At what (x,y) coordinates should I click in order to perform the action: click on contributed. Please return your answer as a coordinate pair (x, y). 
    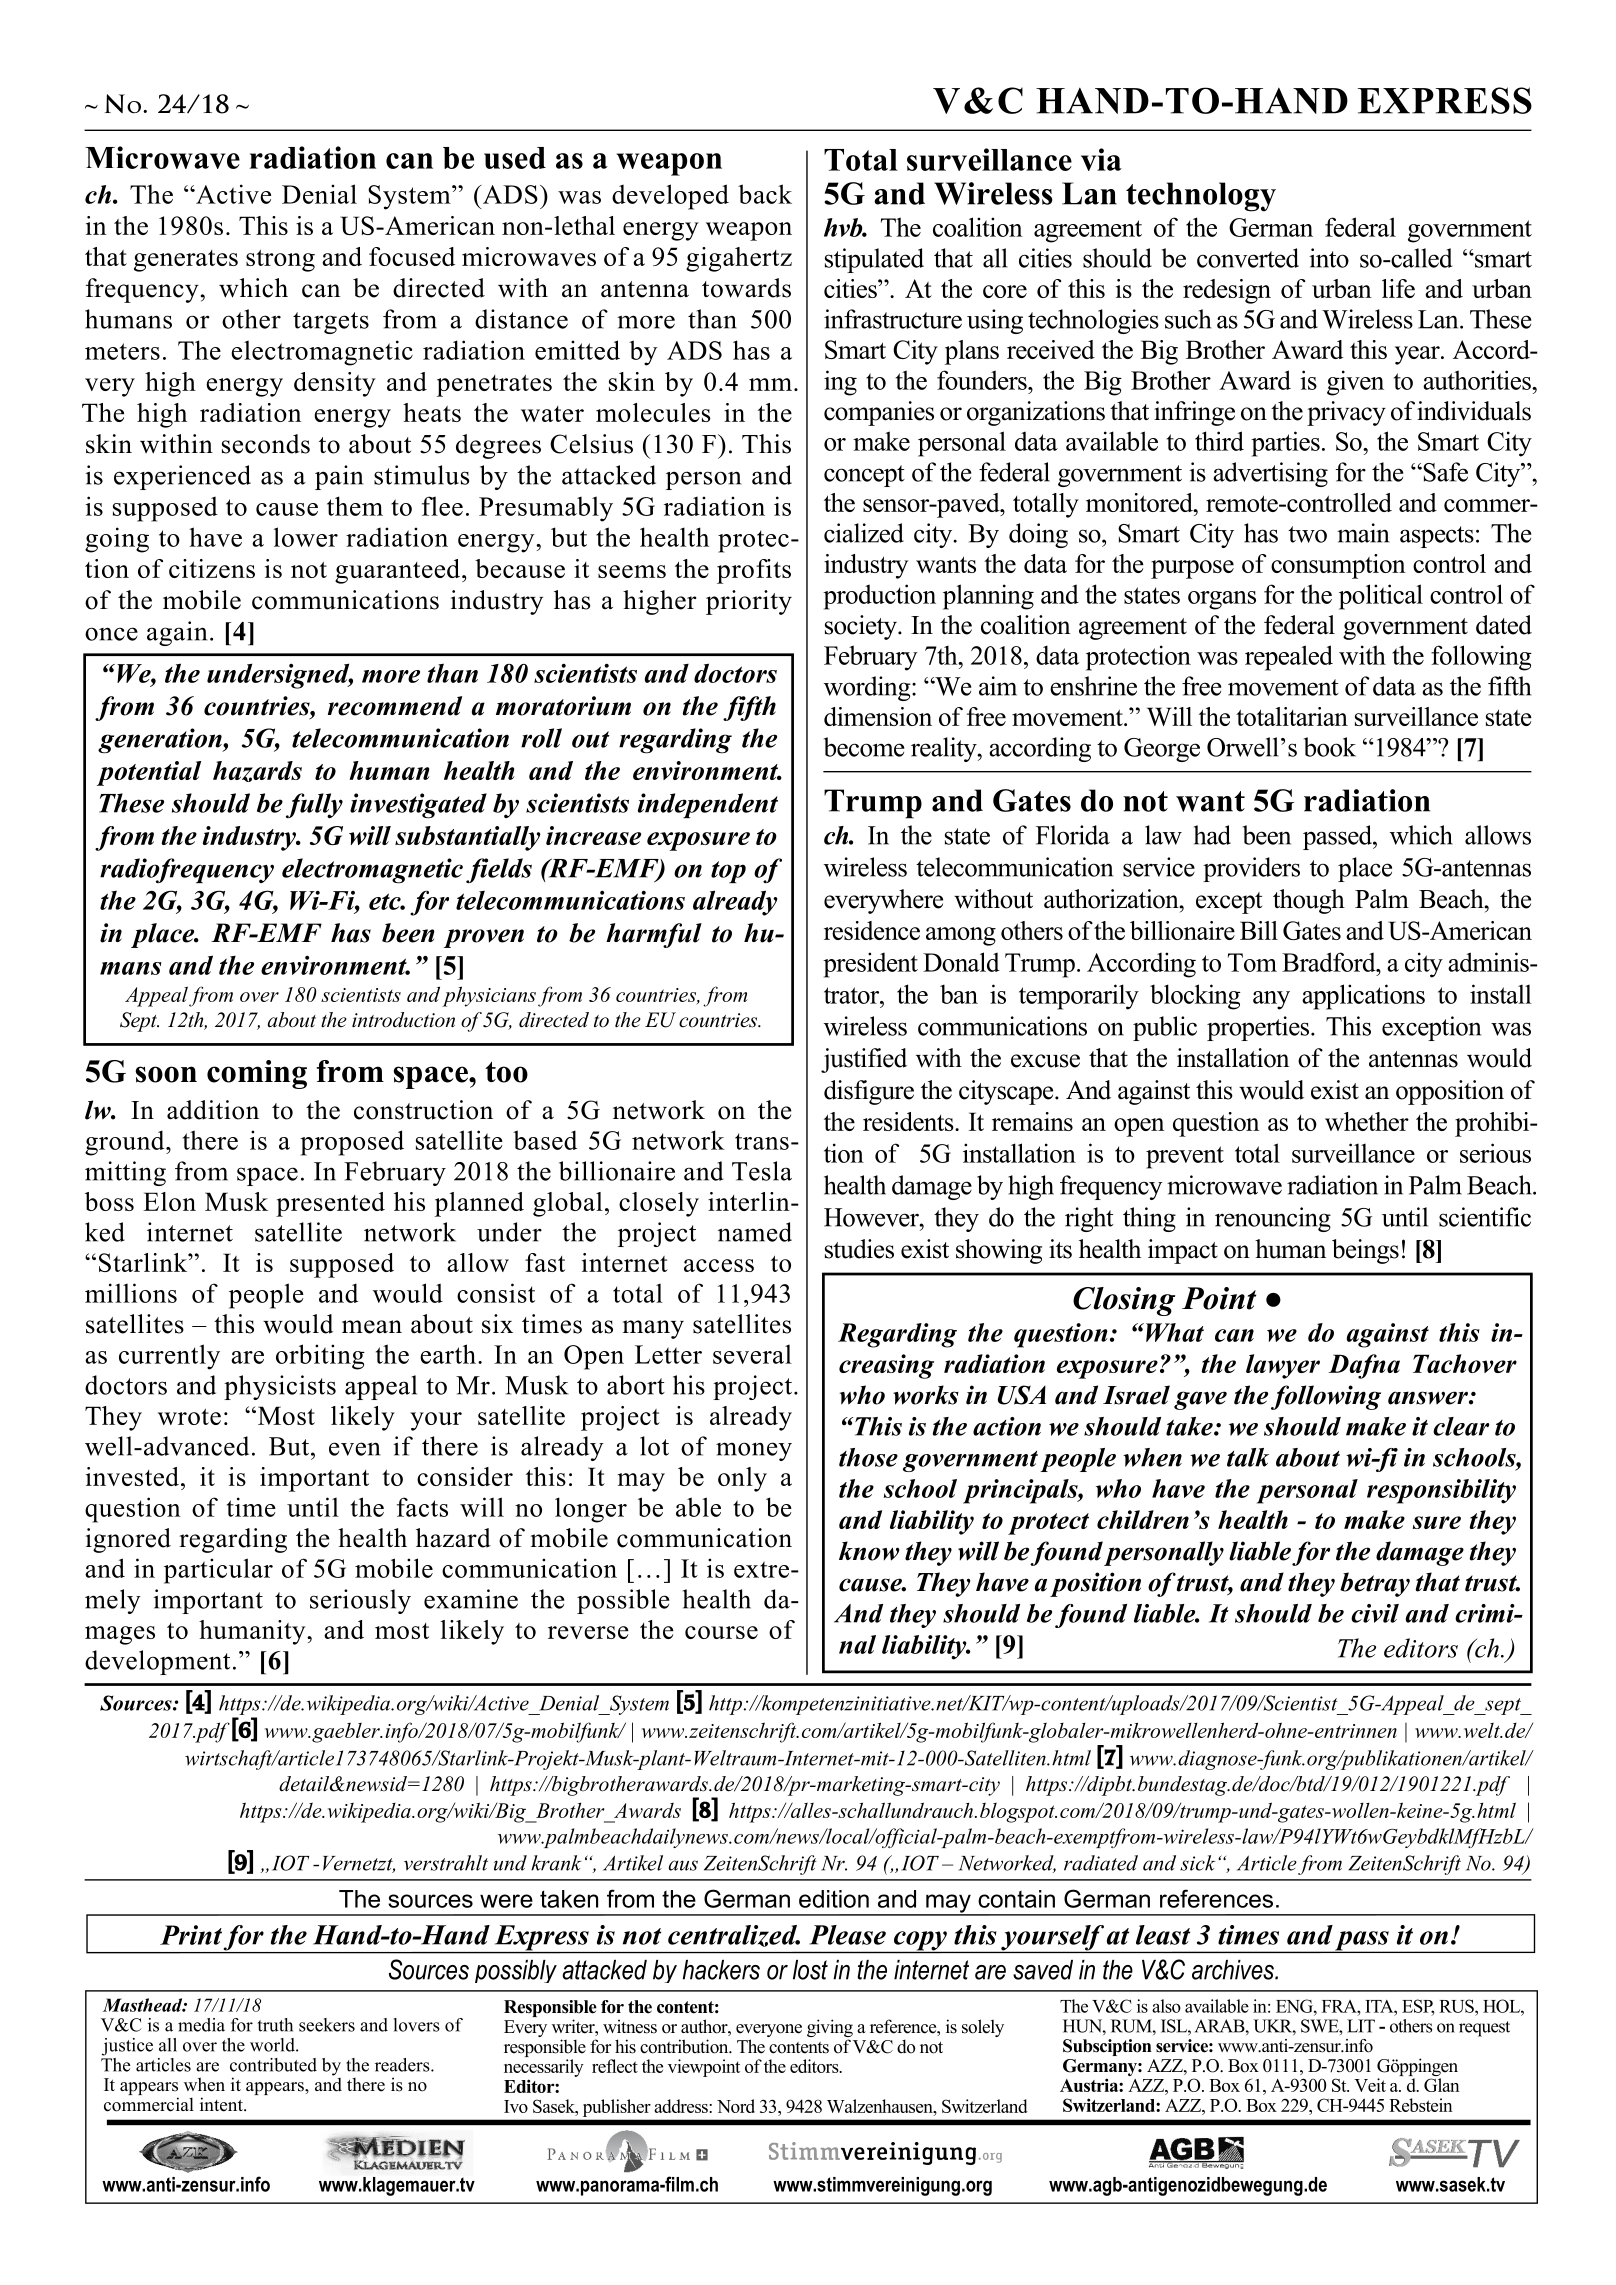
    Looking at the image, I should click on (273, 2065).
